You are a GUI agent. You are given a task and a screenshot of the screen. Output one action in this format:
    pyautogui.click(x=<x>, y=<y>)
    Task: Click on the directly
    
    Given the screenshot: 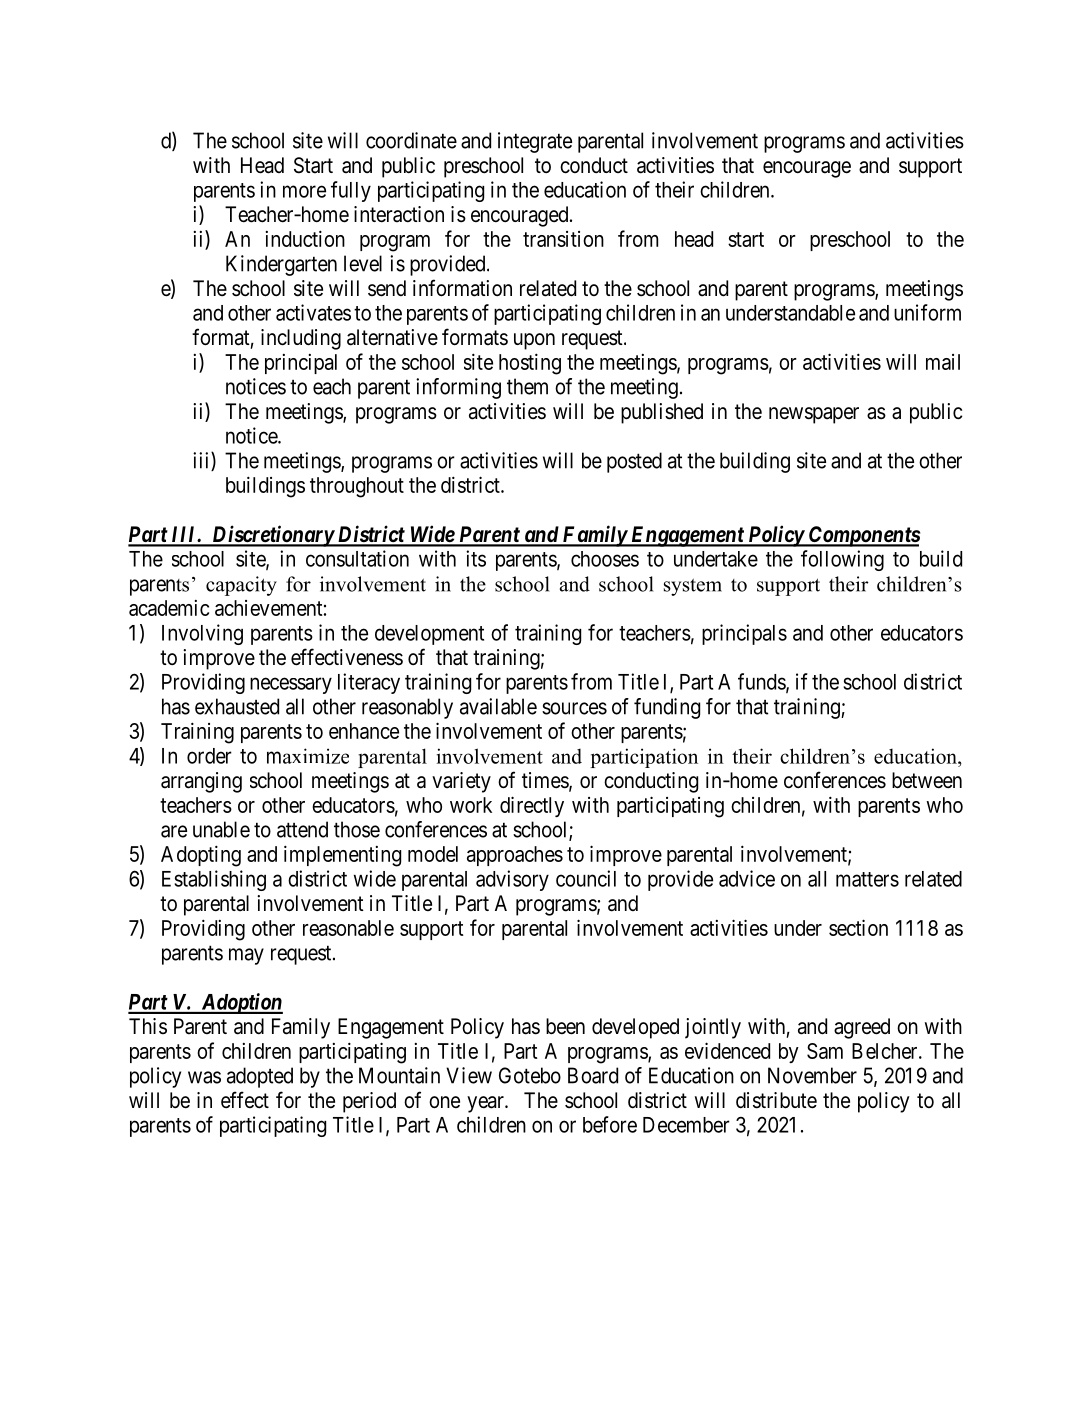 What is the action you would take?
    pyautogui.click(x=532, y=806)
